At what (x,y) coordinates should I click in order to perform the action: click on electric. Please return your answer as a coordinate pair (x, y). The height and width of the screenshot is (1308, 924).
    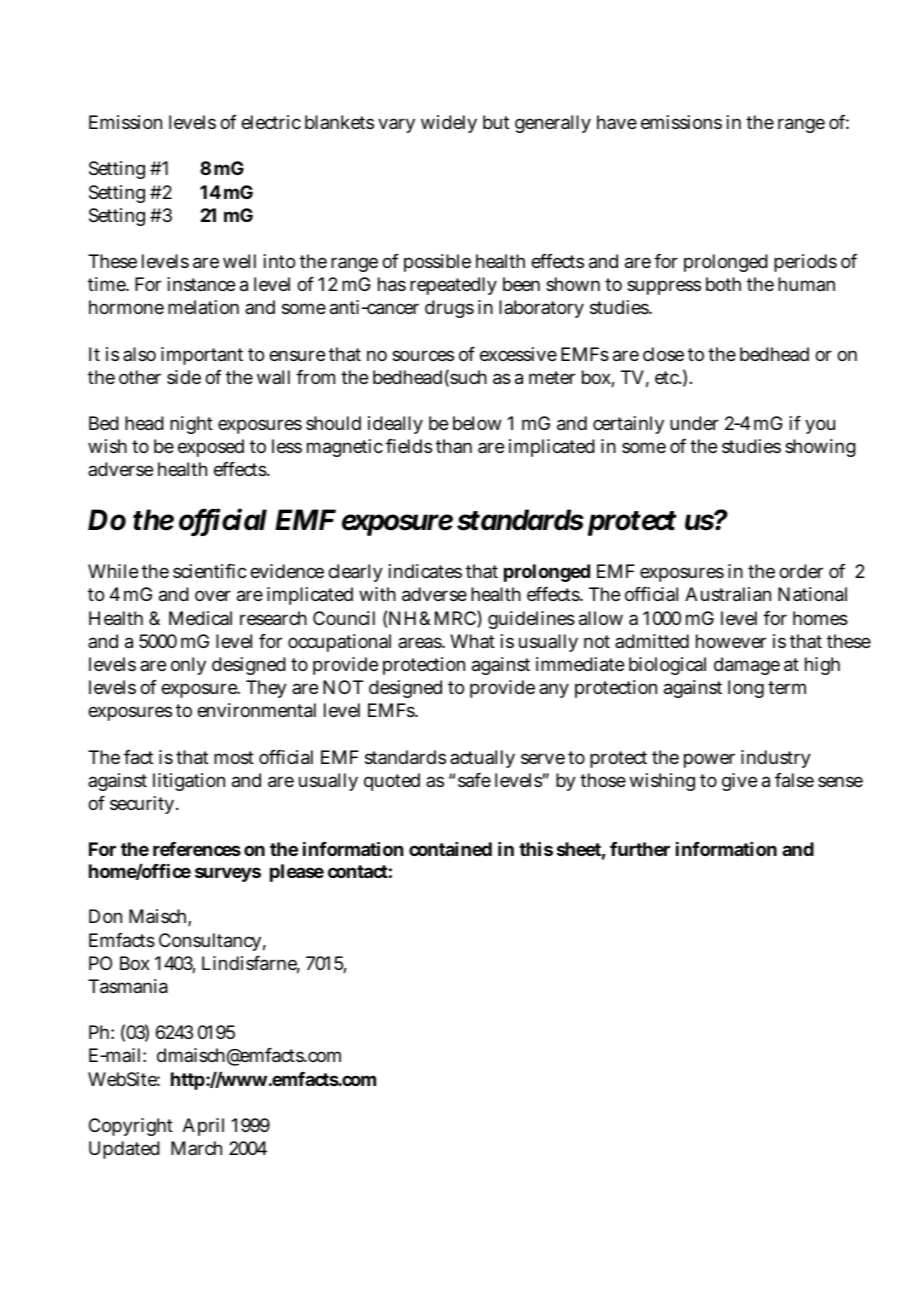
    Looking at the image, I should click on (271, 122).
